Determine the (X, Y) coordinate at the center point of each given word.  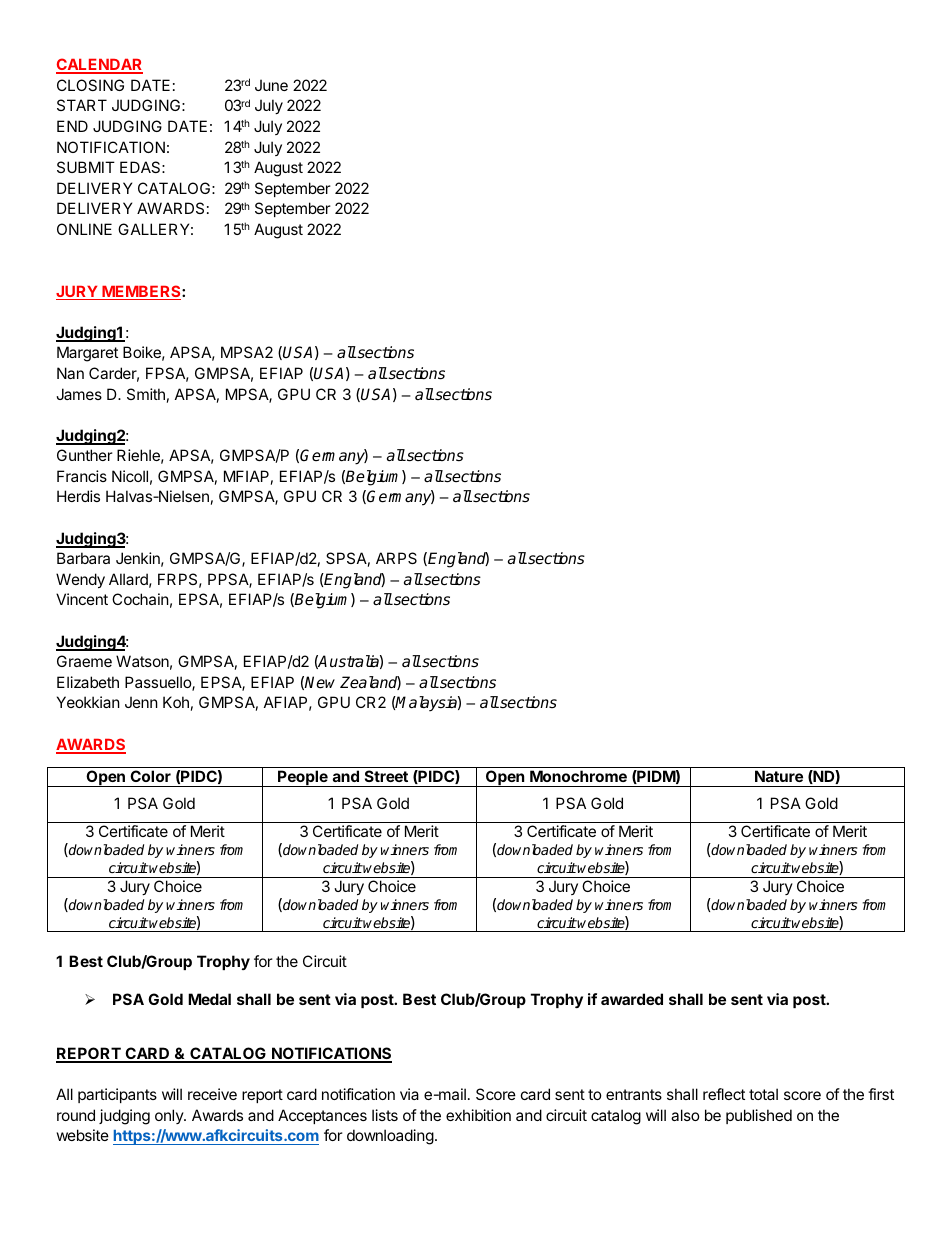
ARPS (396, 558)
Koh (176, 702)
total (763, 1094)
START (82, 105)
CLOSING (90, 85)
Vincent (82, 599)
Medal (209, 999)
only (170, 1116)
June (271, 85)
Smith (146, 394)
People (303, 778)
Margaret (87, 354)
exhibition (478, 1115)
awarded (632, 999)
